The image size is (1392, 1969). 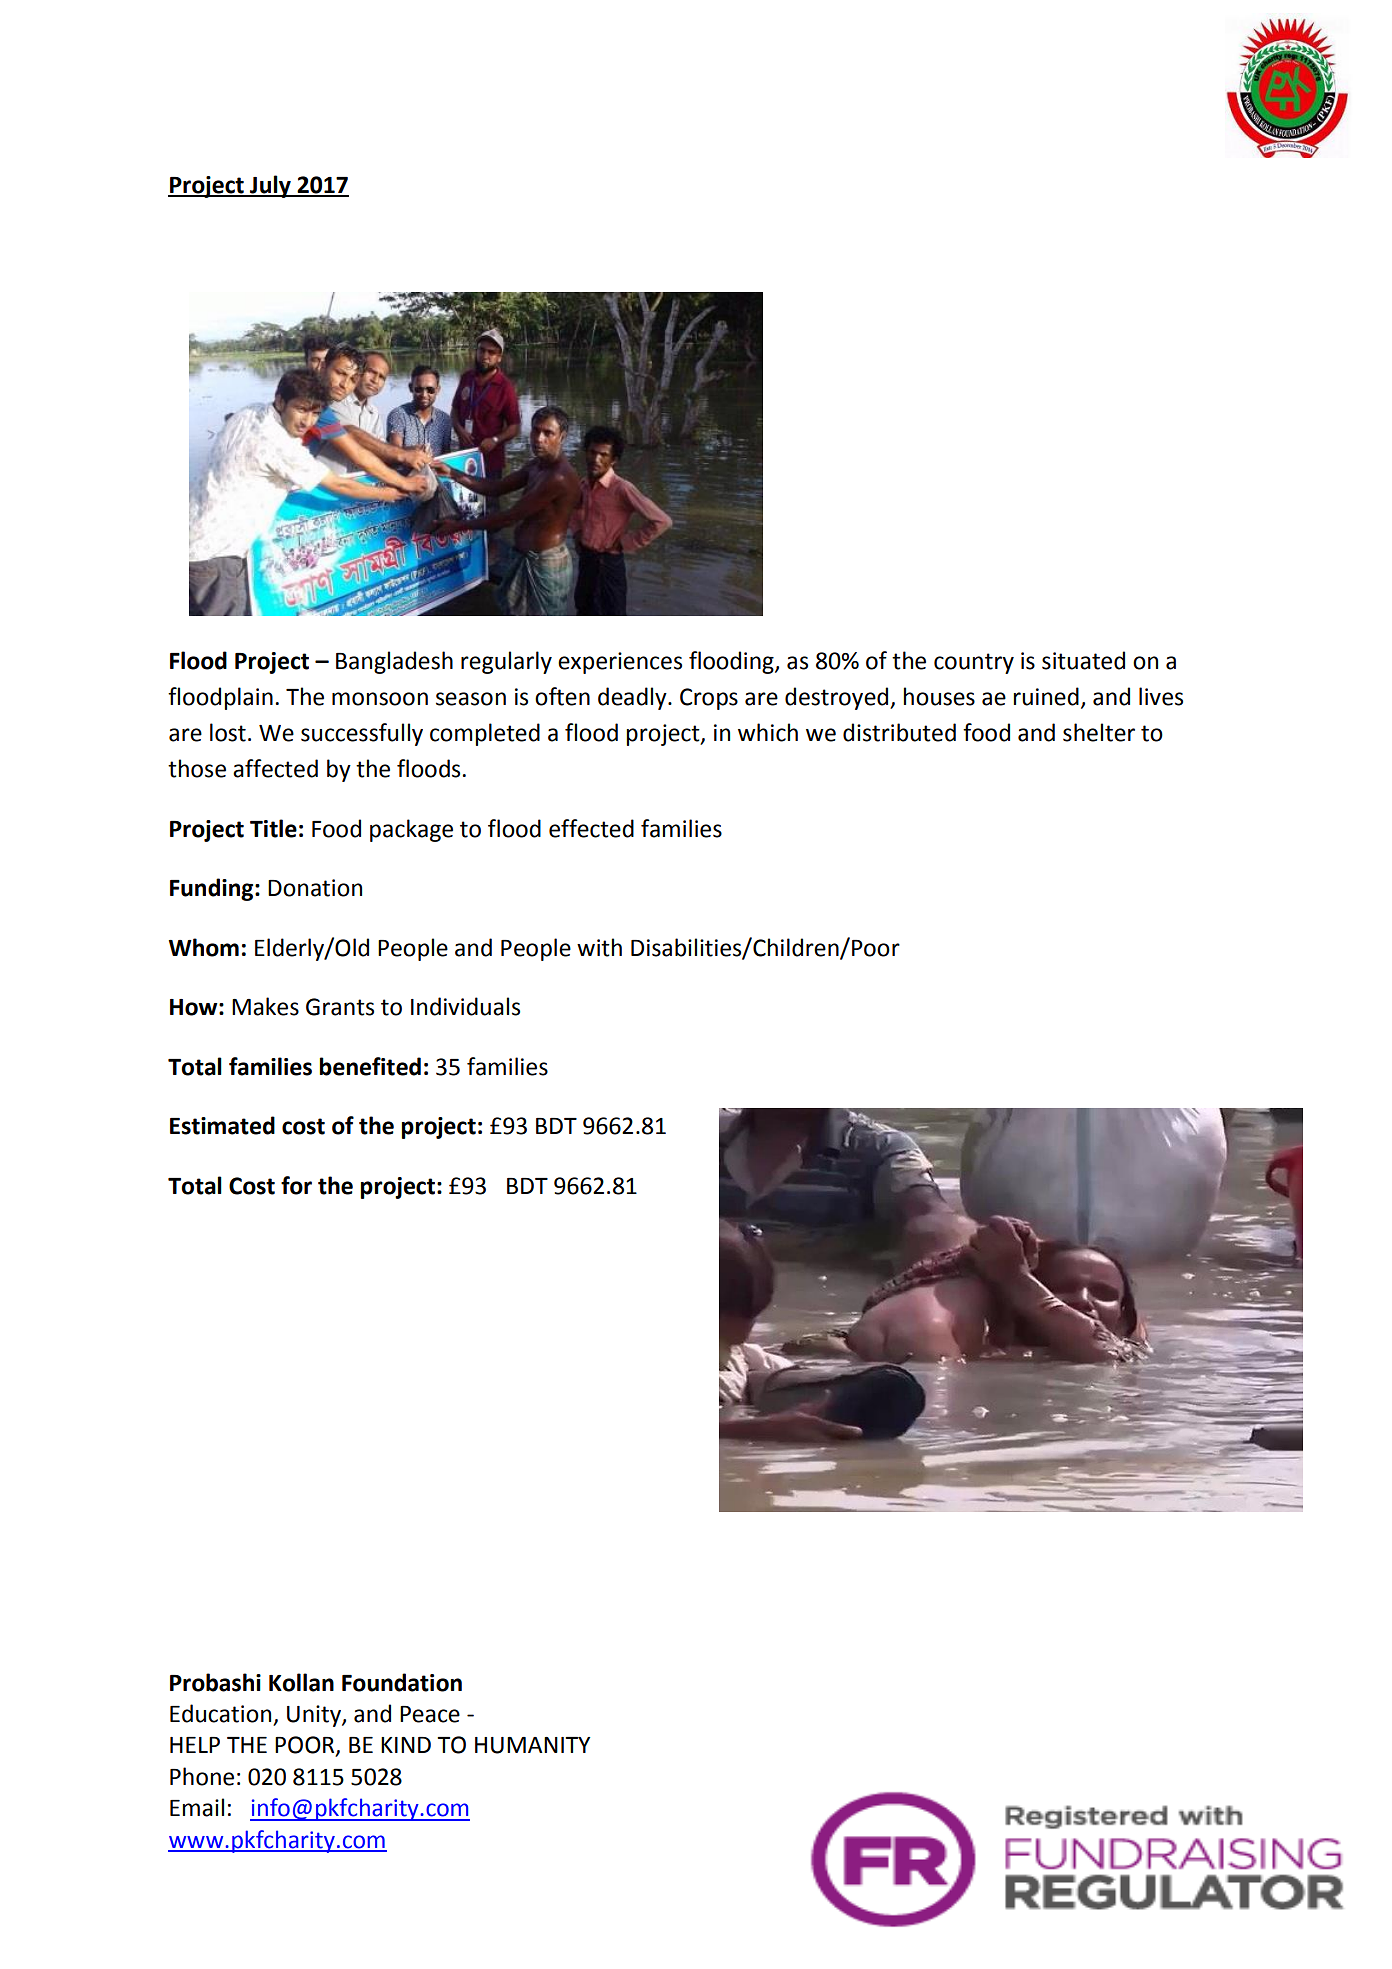 What do you see at coordinates (1083, 660) in the image?
I see `situated` at bounding box center [1083, 660].
